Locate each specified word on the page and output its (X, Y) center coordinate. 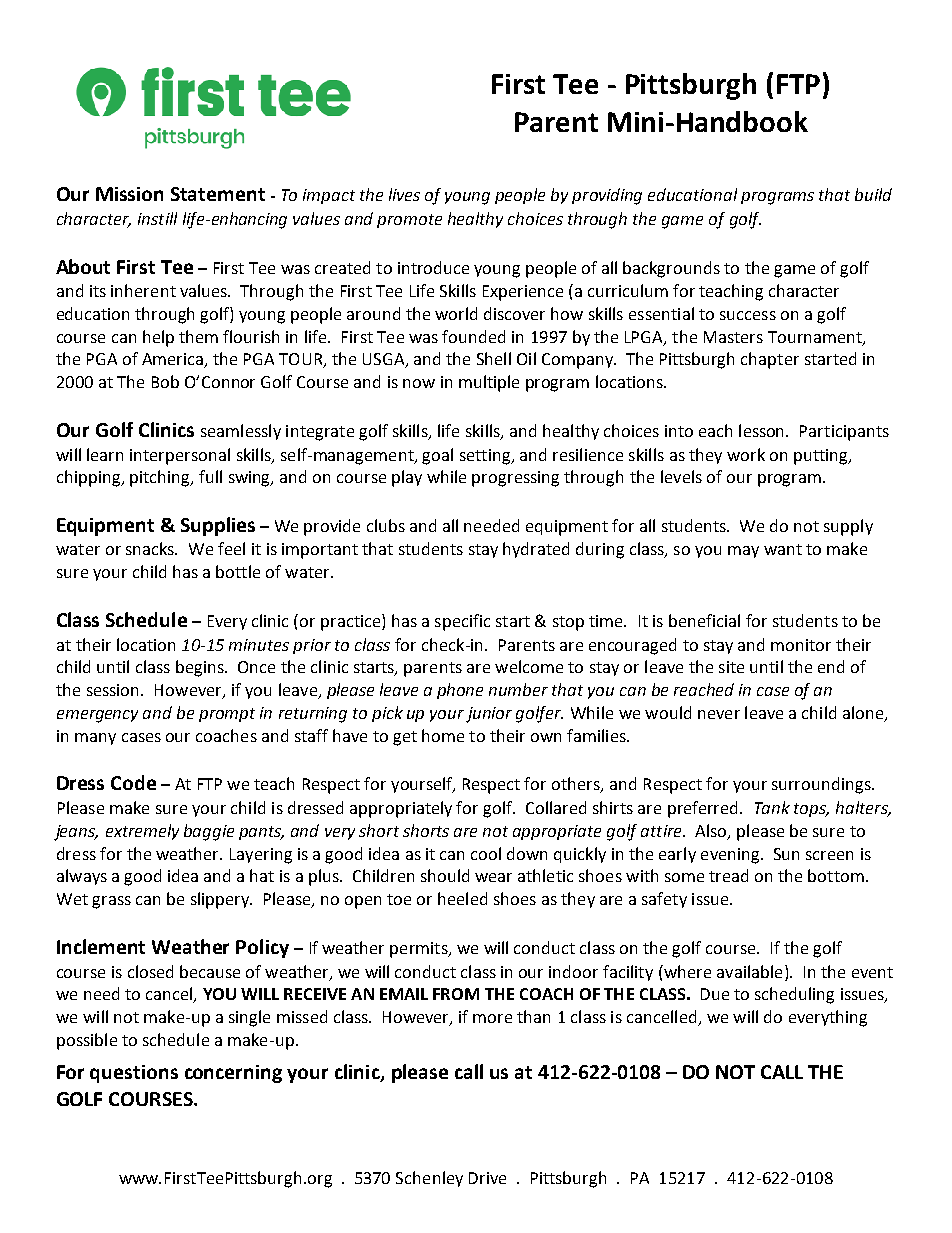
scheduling (794, 995)
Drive (487, 1178)
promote (409, 221)
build (873, 194)
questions (134, 1074)
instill (157, 218)
